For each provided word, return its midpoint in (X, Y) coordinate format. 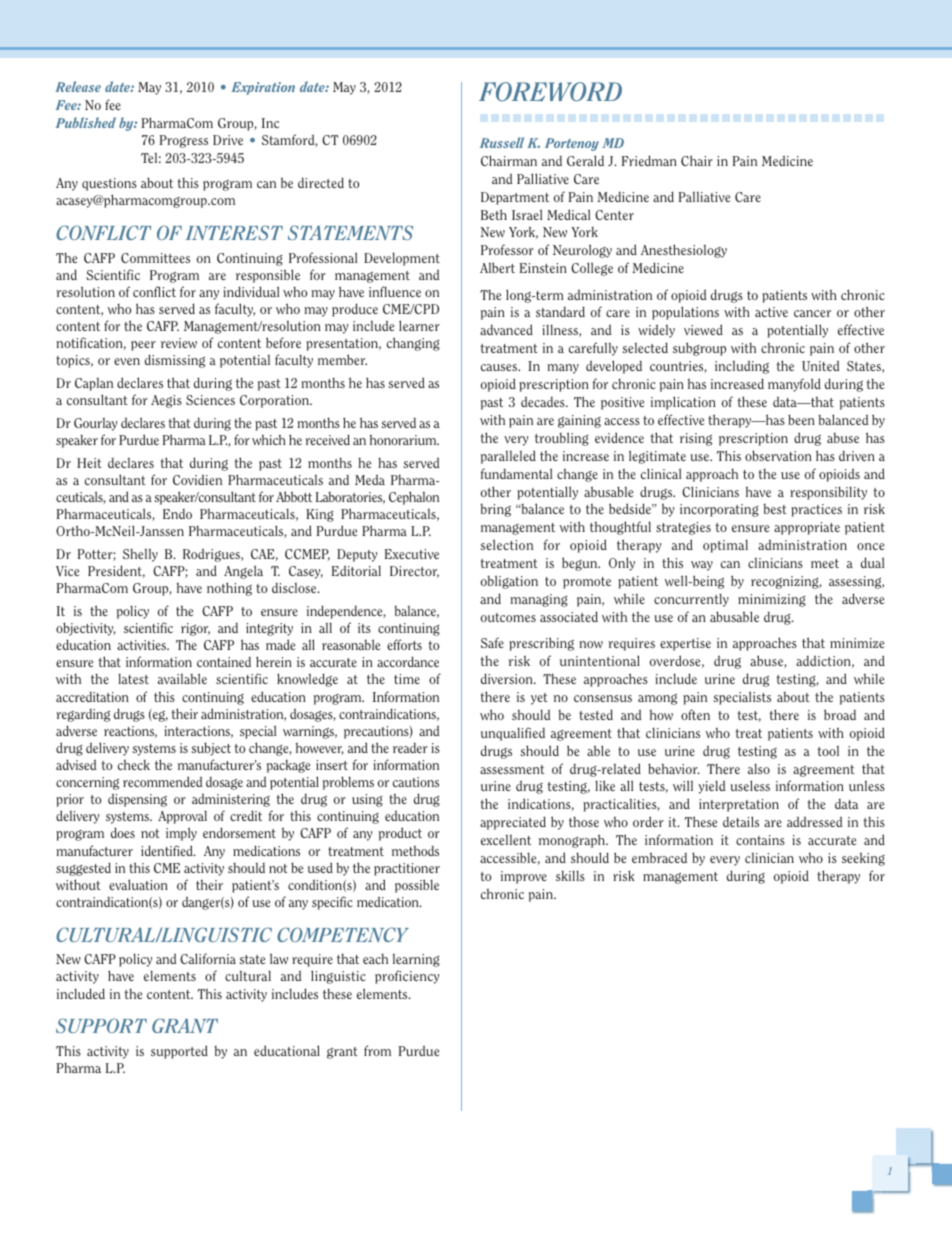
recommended (162, 781)
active (771, 312)
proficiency (407, 977)
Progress (183, 141)
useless (750, 785)
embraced (659, 857)
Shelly (140, 555)
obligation (509, 582)
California (208, 958)
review (179, 343)
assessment (512, 769)
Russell (502, 142)
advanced (506, 329)
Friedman (649, 160)
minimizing (772, 600)
